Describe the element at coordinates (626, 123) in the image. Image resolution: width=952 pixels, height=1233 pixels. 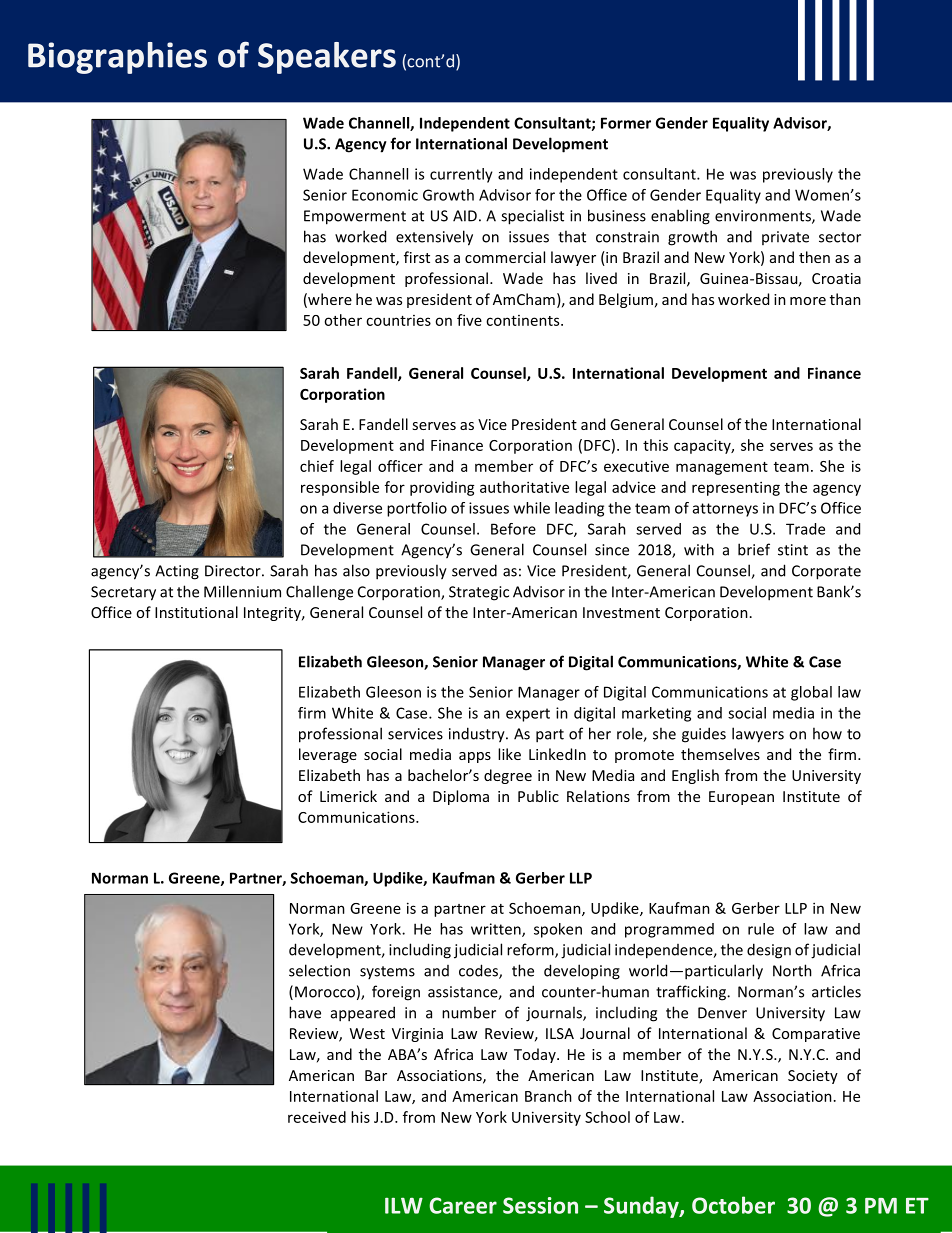
I see `Former` at that location.
